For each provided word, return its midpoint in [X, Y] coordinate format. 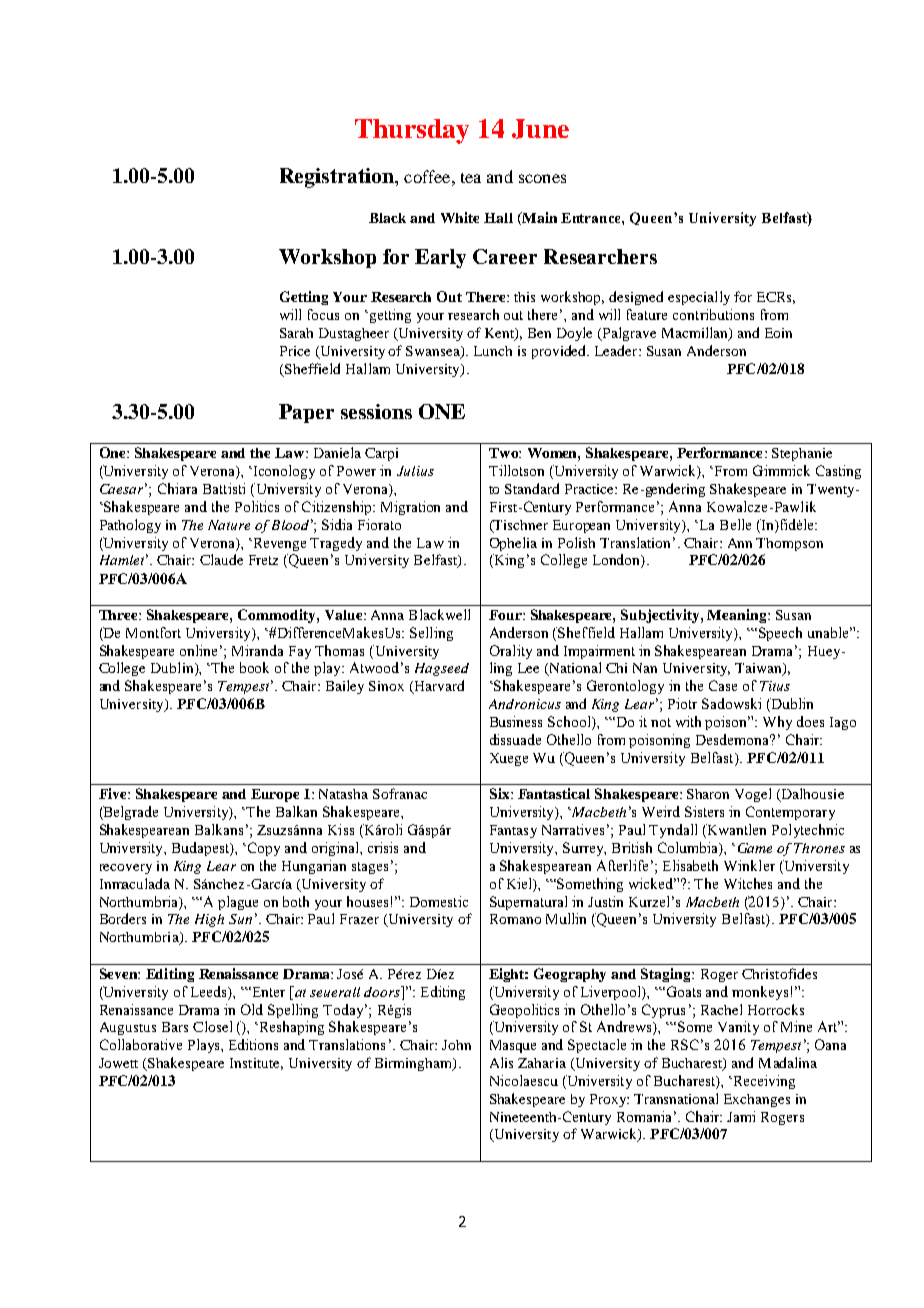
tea [471, 178]
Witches [748, 883]
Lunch [493, 351]
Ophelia [513, 544]
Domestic [439, 901]
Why [777, 723]
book [254, 667]
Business [516, 721]
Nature [229, 525]
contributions [713, 314]
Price [295, 351]
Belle [735, 524]
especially [699, 298]
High [209, 920]
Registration [338, 178]
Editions [253, 1044]
